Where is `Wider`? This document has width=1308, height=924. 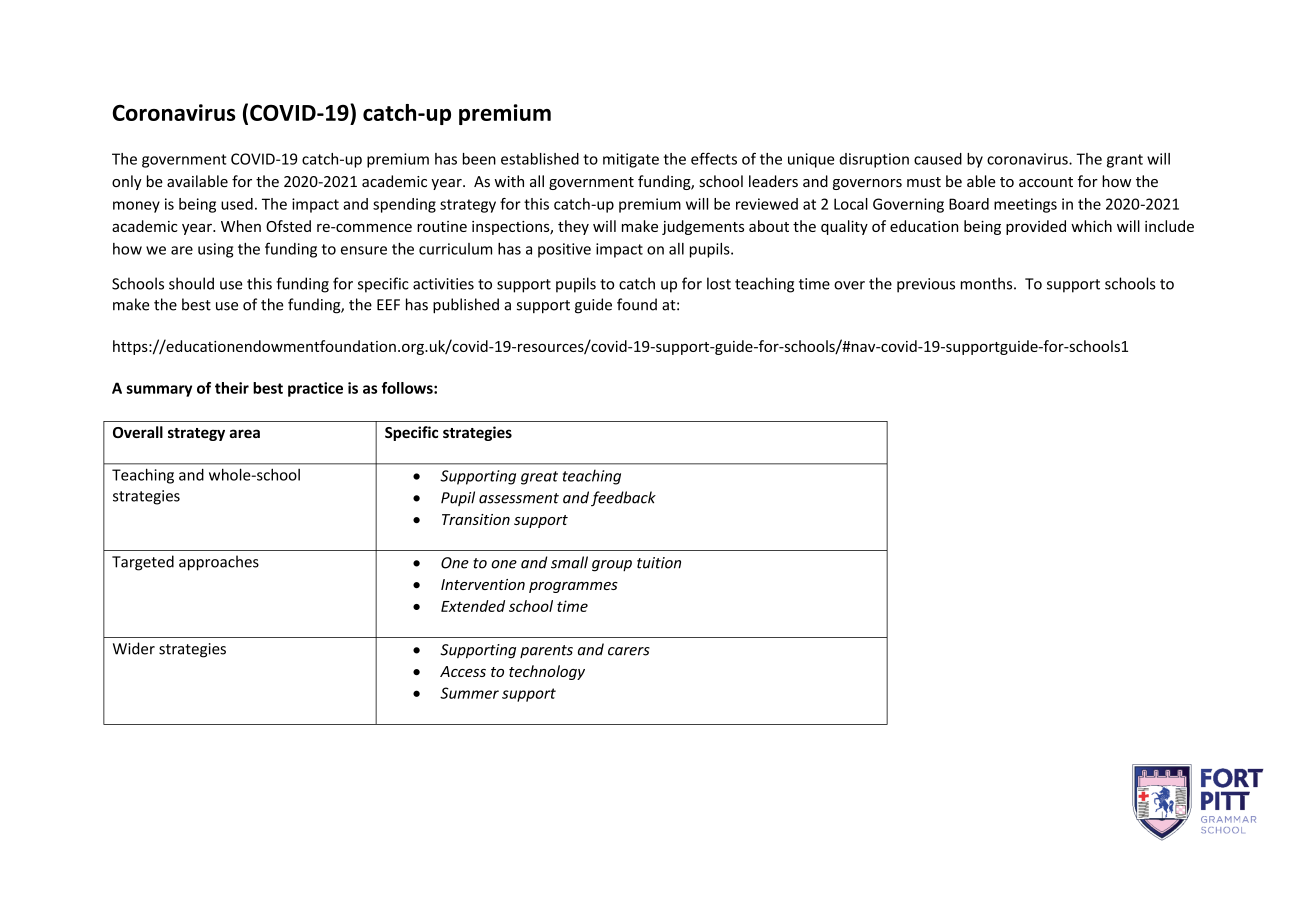
Wider is located at coordinates (134, 648).
